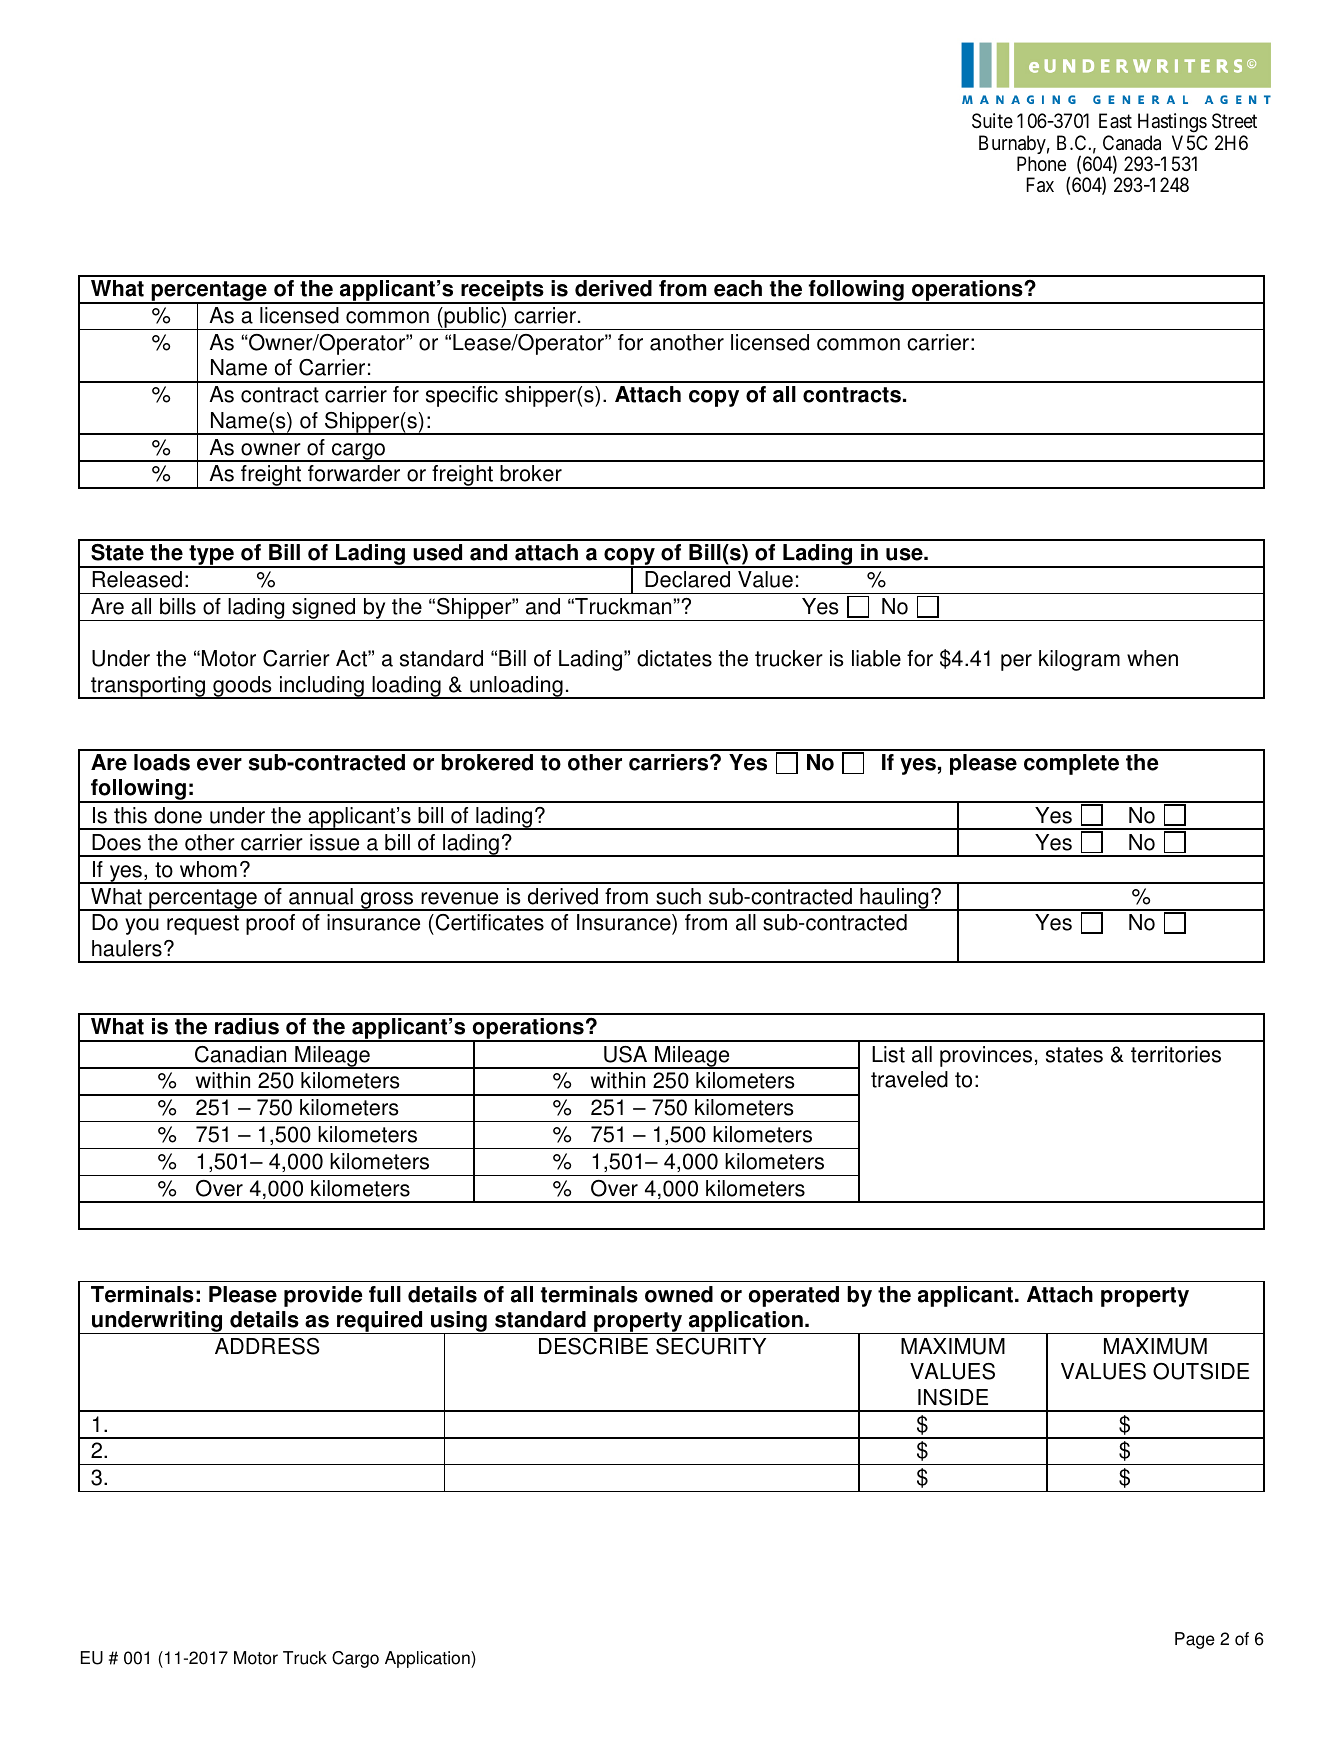 The image size is (1343, 1739). I want to click on each, so click(738, 288).
